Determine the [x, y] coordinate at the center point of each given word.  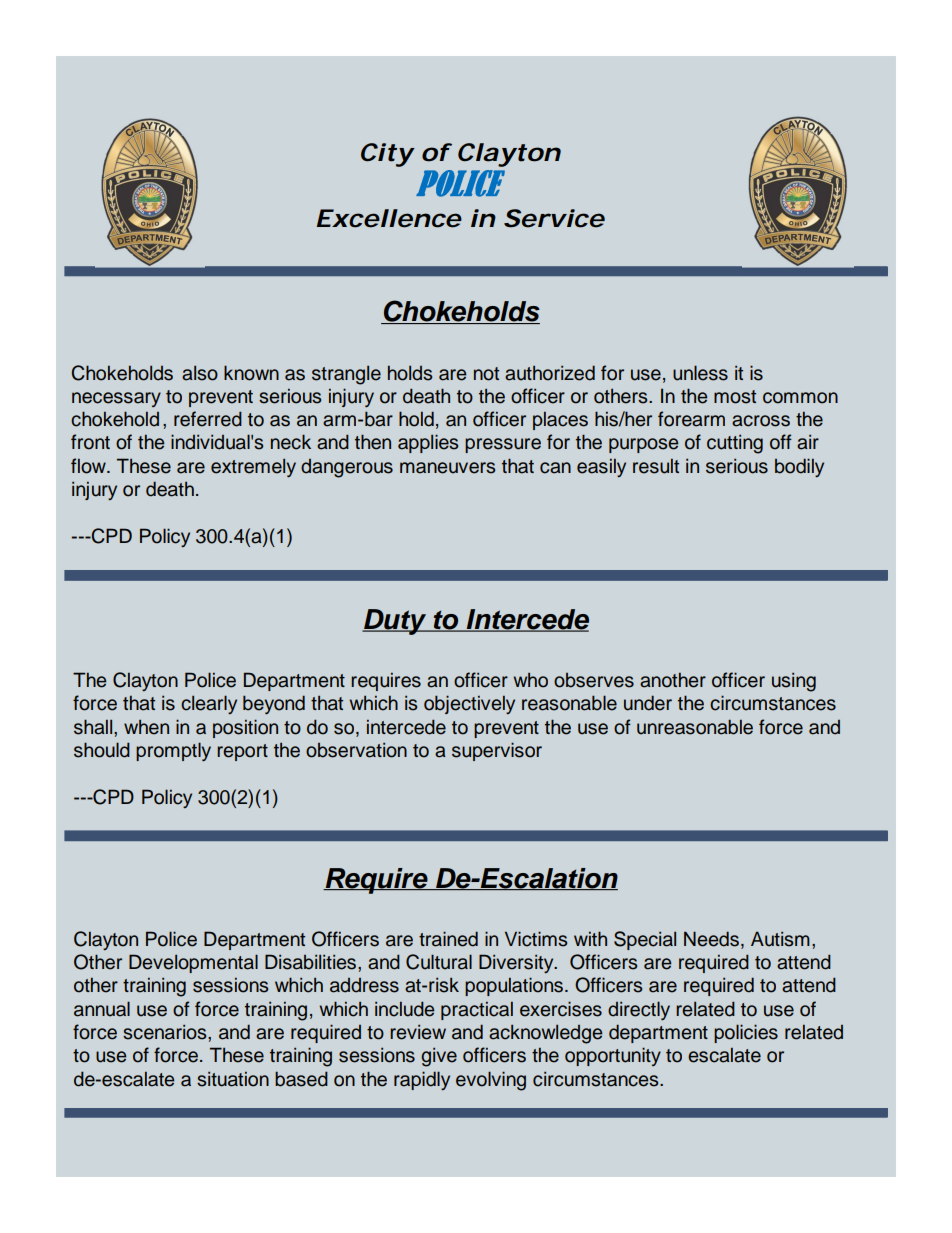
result [656, 466]
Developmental [193, 963]
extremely [253, 468]
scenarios [166, 1032]
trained [448, 939]
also [200, 373]
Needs [711, 939]
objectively [469, 704]
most [735, 397]
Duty [395, 622]
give [439, 1057]
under [648, 703]
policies [746, 1033]
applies [428, 443]
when [146, 727]
